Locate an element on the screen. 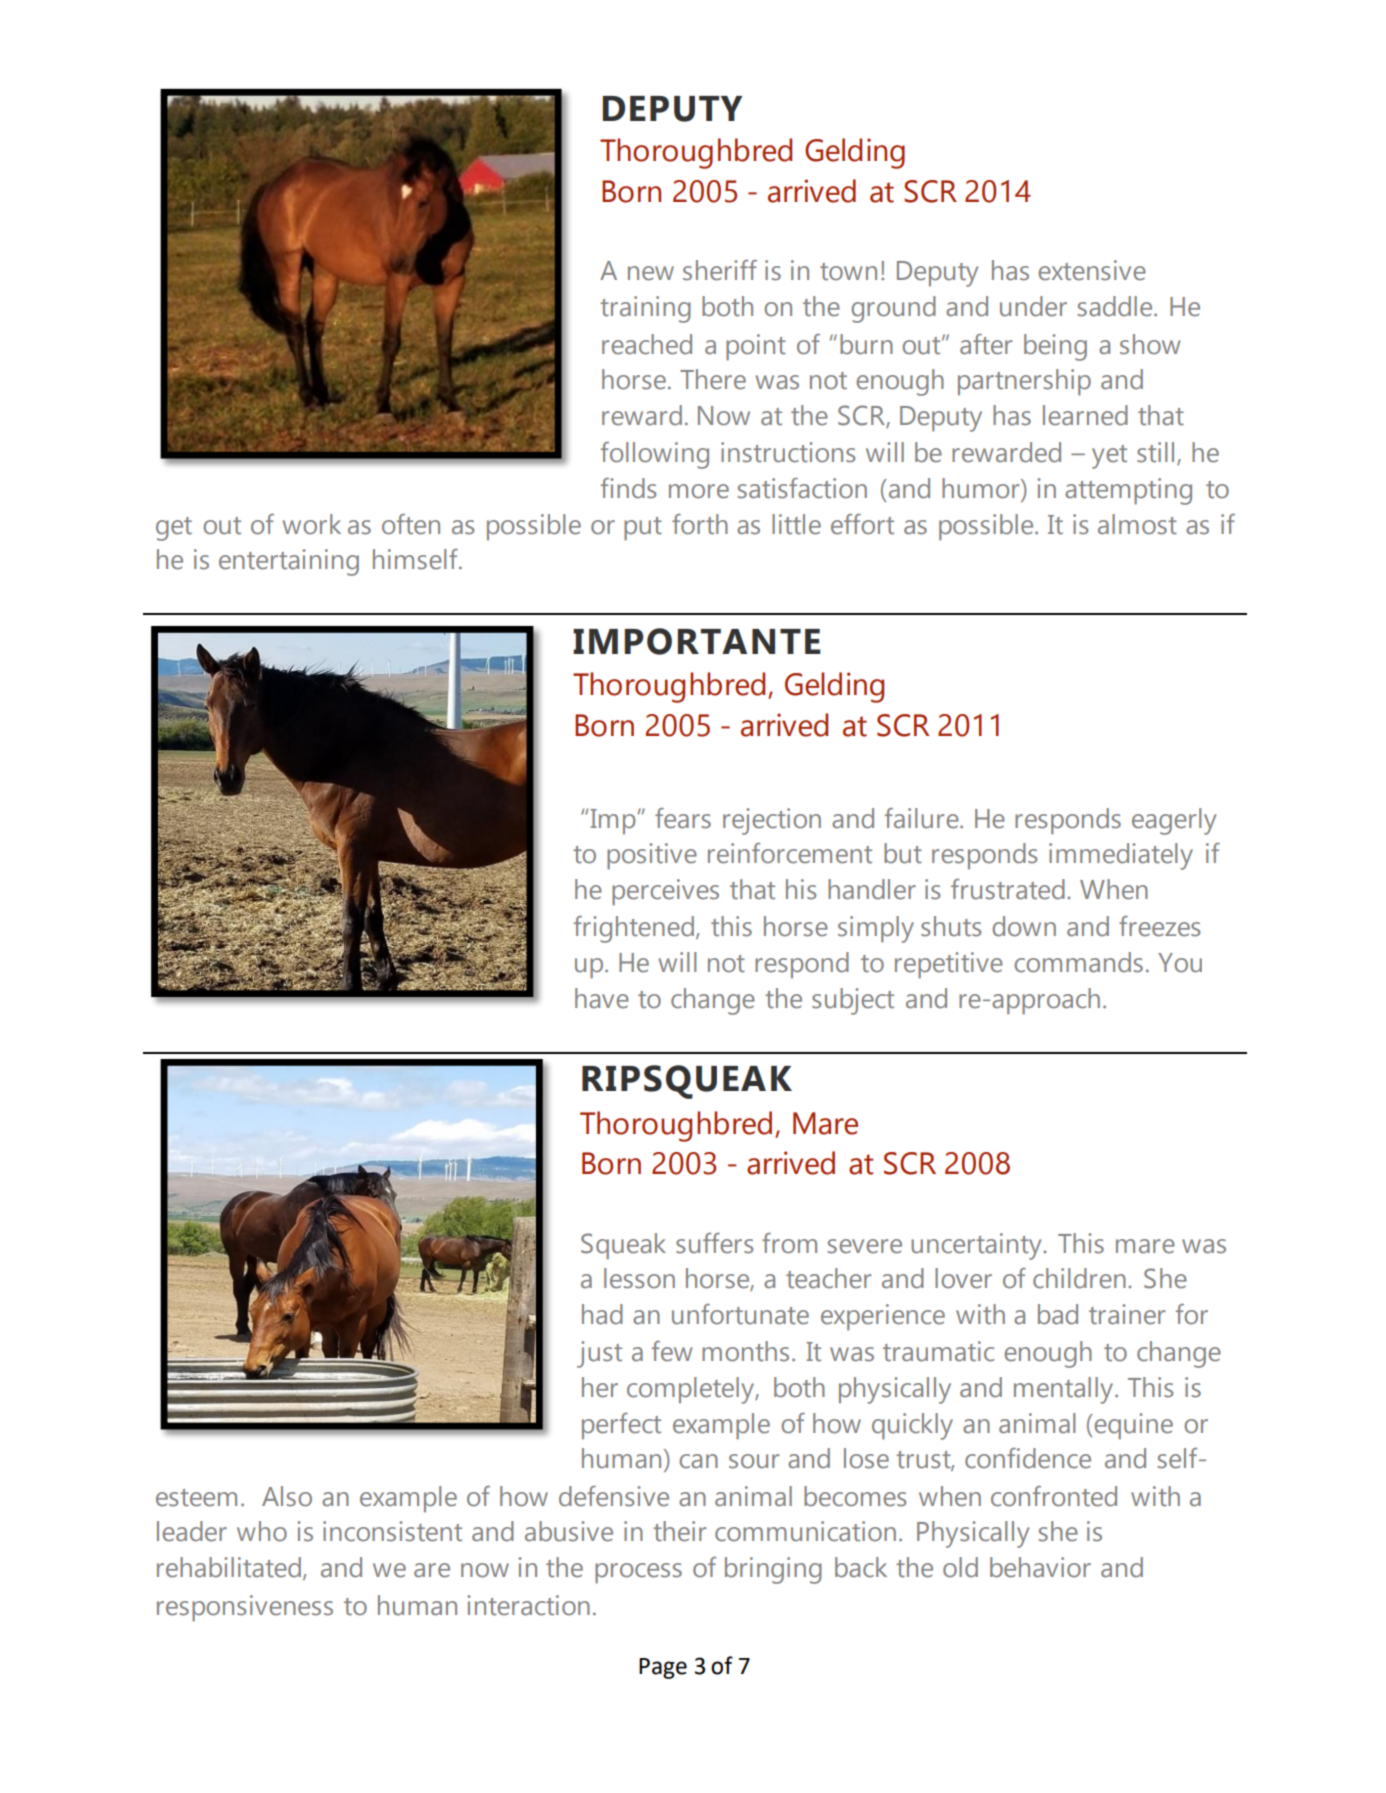 This screenshot has height=1793, width=1386. Page is located at coordinates (663, 1668).
